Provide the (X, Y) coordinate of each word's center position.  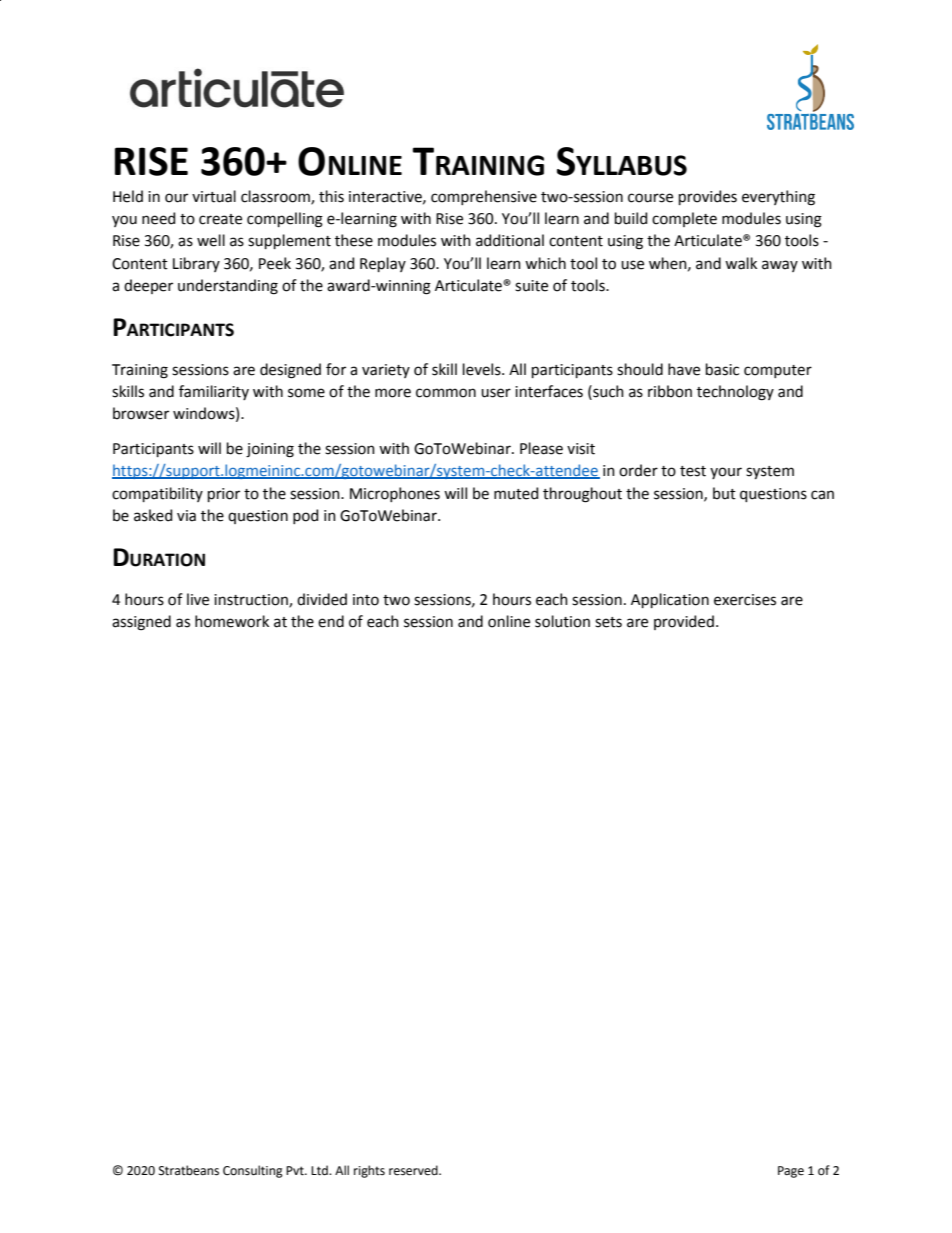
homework (232, 621)
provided (684, 622)
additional (510, 240)
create (220, 219)
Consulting (253, 1171)
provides (708, 197)
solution (562, 621)
